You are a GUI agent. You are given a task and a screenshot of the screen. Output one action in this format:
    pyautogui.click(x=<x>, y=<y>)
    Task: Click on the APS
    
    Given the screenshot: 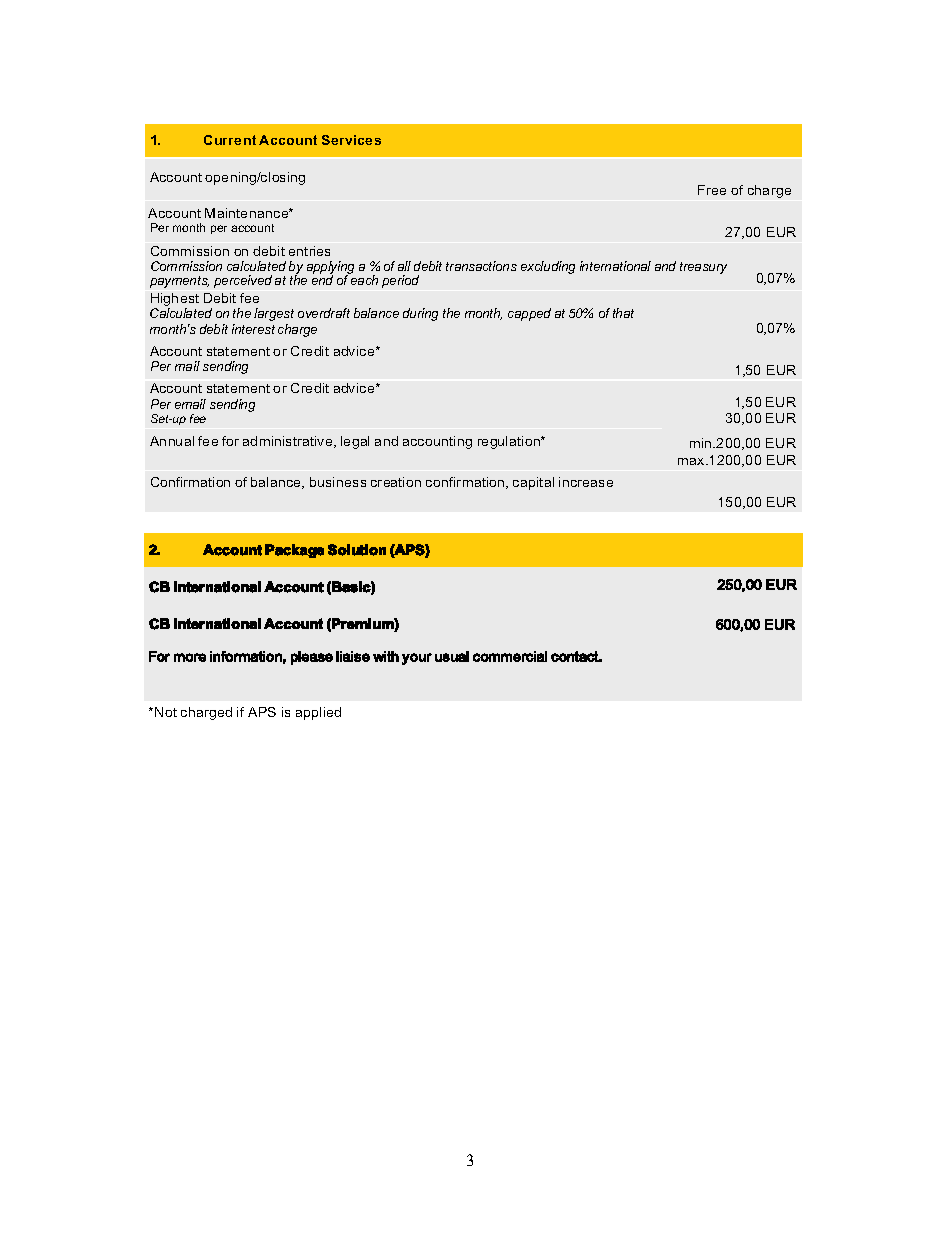 What is the action you would take?
    pyautogui.click(x=262, y=712)
